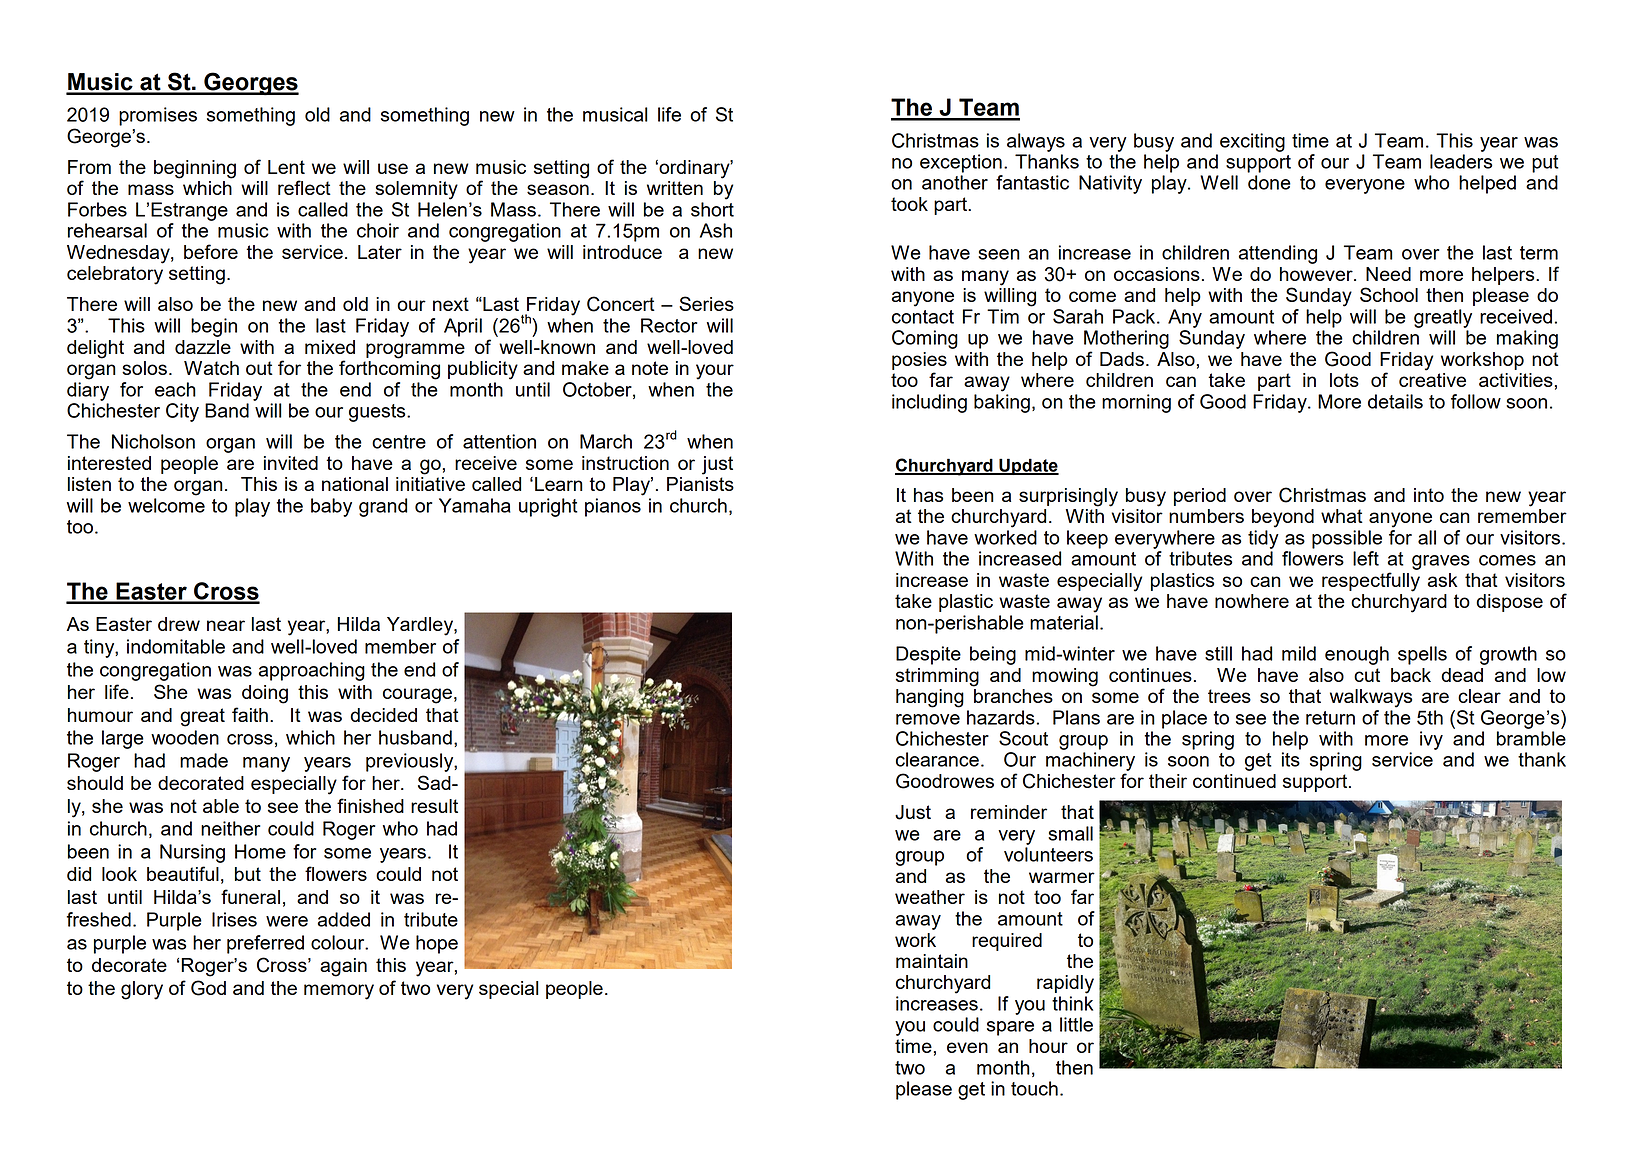 The image size is (1644, 1163). Describe the element at coordinates (226, 625) in the screenshot. I see `near` at that location.
